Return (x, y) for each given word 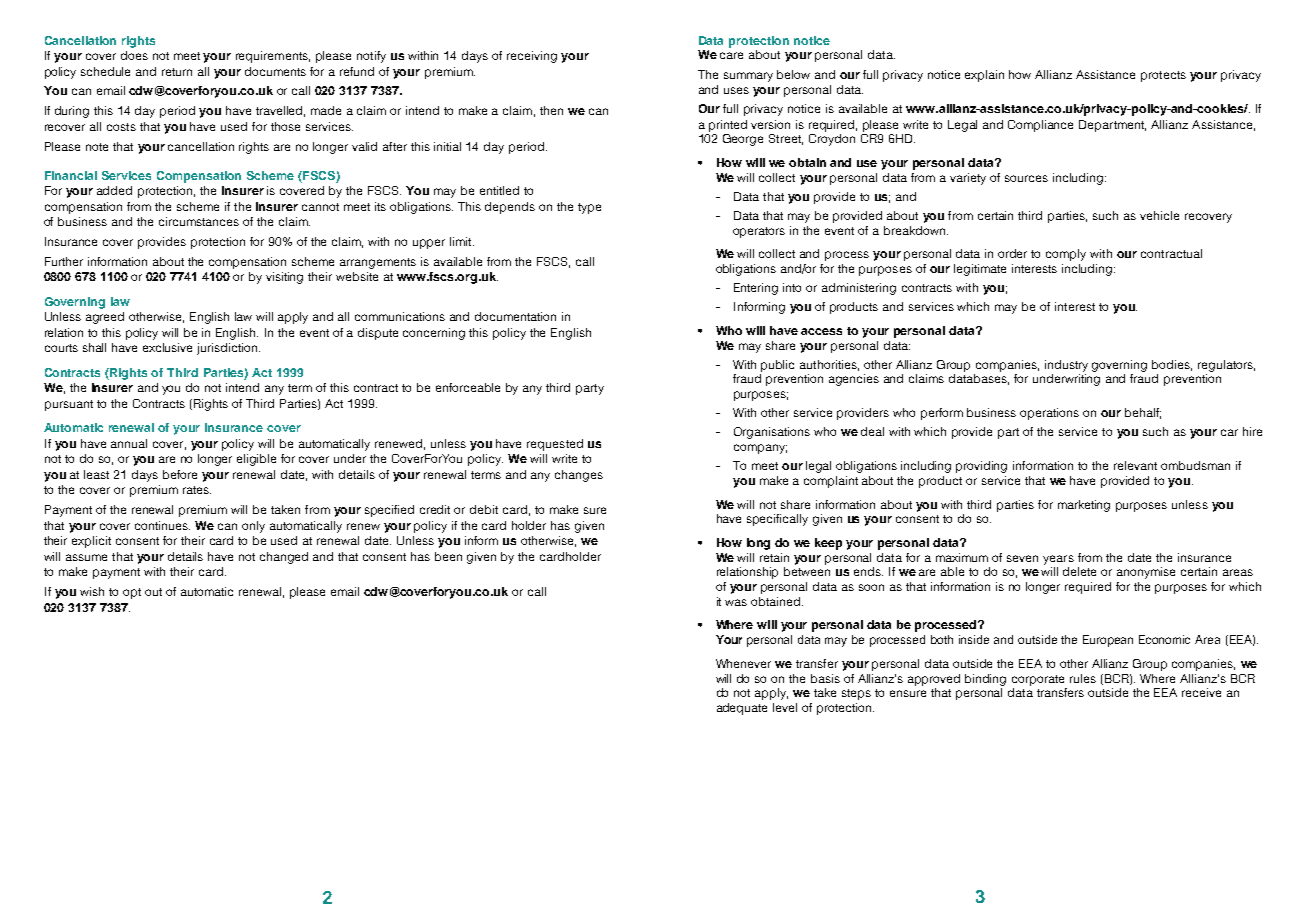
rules (1083, 678)
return (177, 72)
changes (579, 476)
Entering (756, 289)
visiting (284, 278)
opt (132, 593)
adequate (742, 709)
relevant (1135, 465)
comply (1066, 255)
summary (748, 77)
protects (1163, 76)
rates (197, 490)
